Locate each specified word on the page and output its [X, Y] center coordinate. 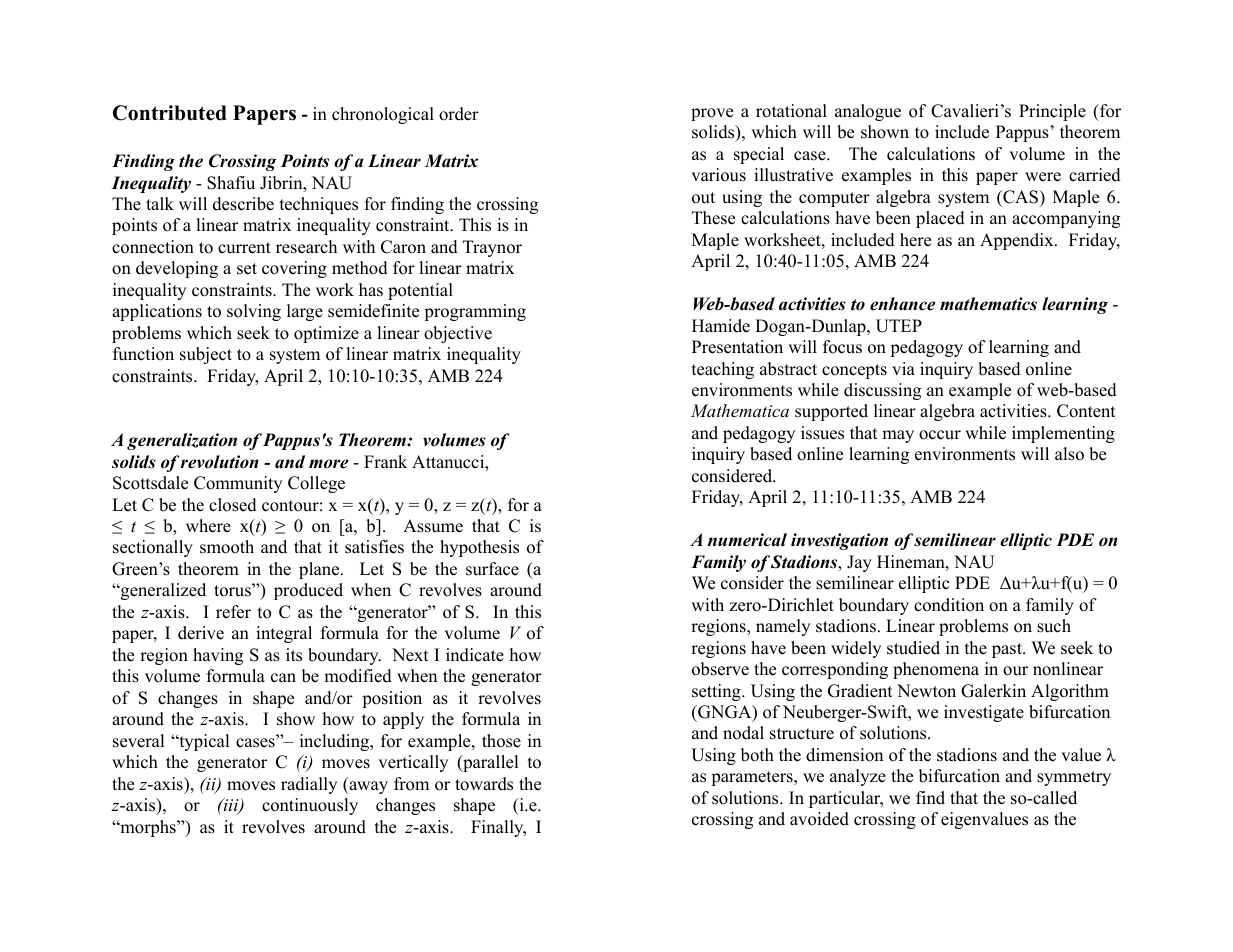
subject [206, 355]
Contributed [170, 113]
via [903, 368]
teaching [723, 370]
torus [233, 590]
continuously [310, 806]
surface [492, 569]
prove [712, 114]
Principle [1052, 112]
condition [949, 605]
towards [484, 784]
